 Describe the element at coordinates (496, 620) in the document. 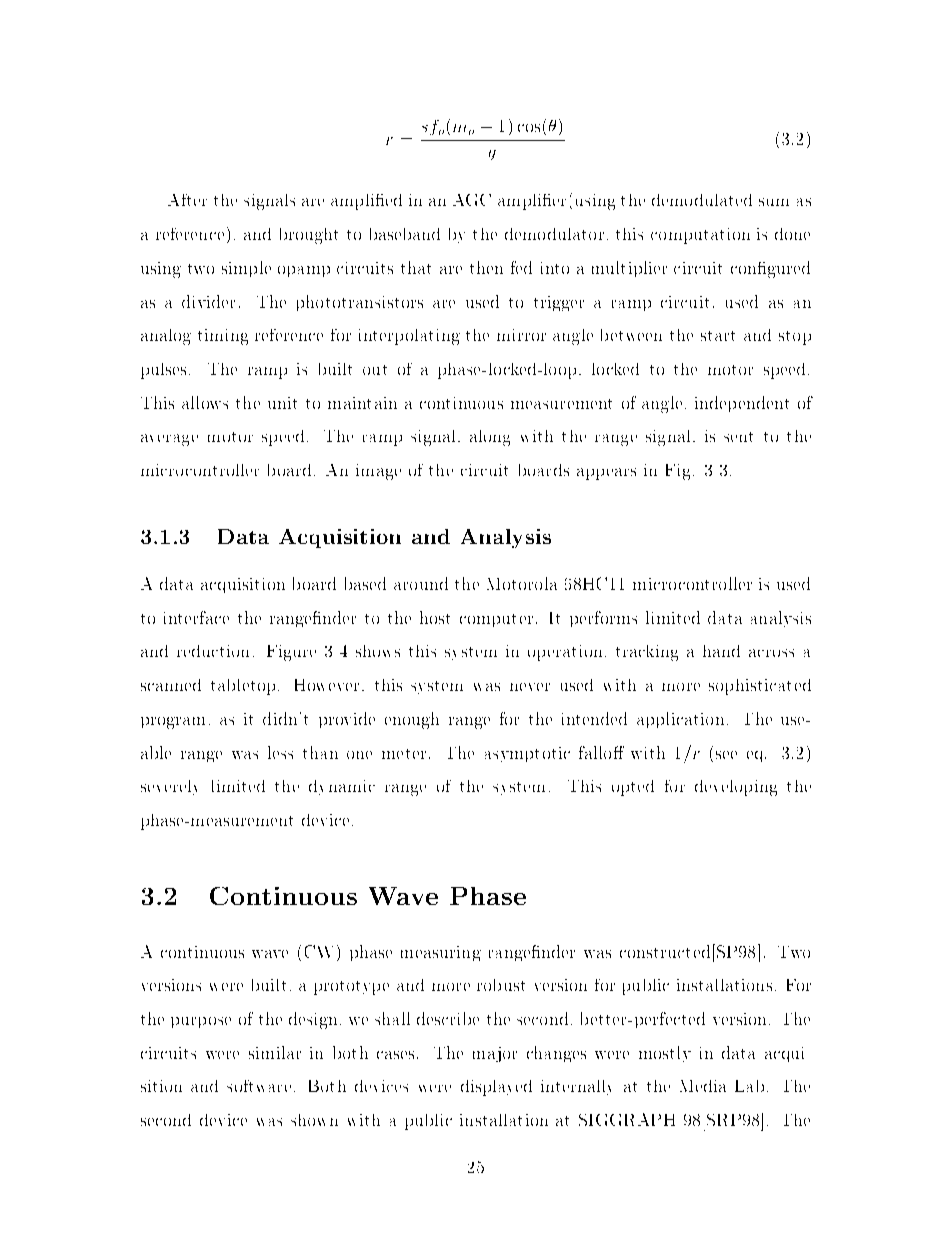

I see `computer` at that location.
